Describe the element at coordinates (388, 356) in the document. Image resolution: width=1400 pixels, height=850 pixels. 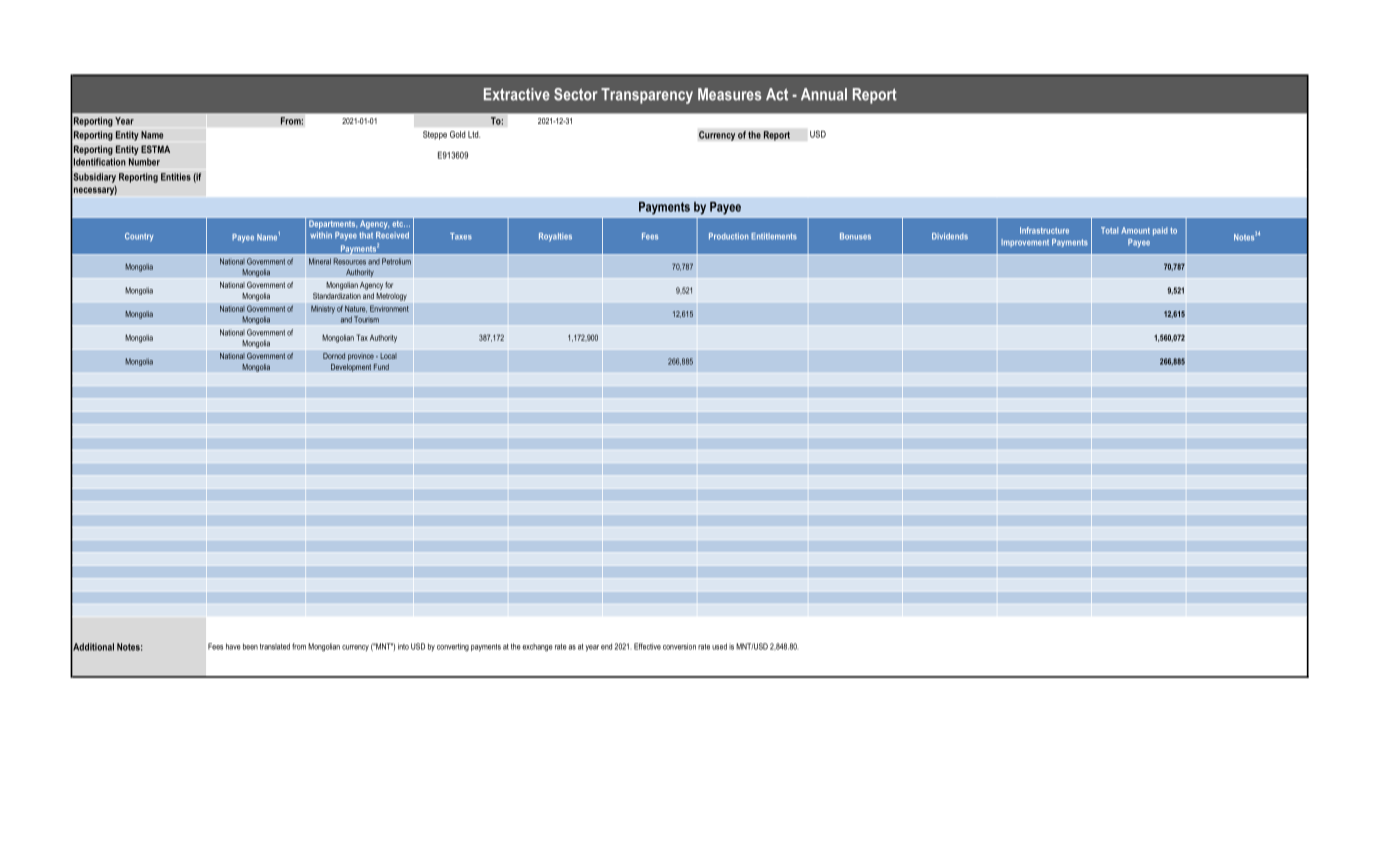
I see `Local` at that location.
